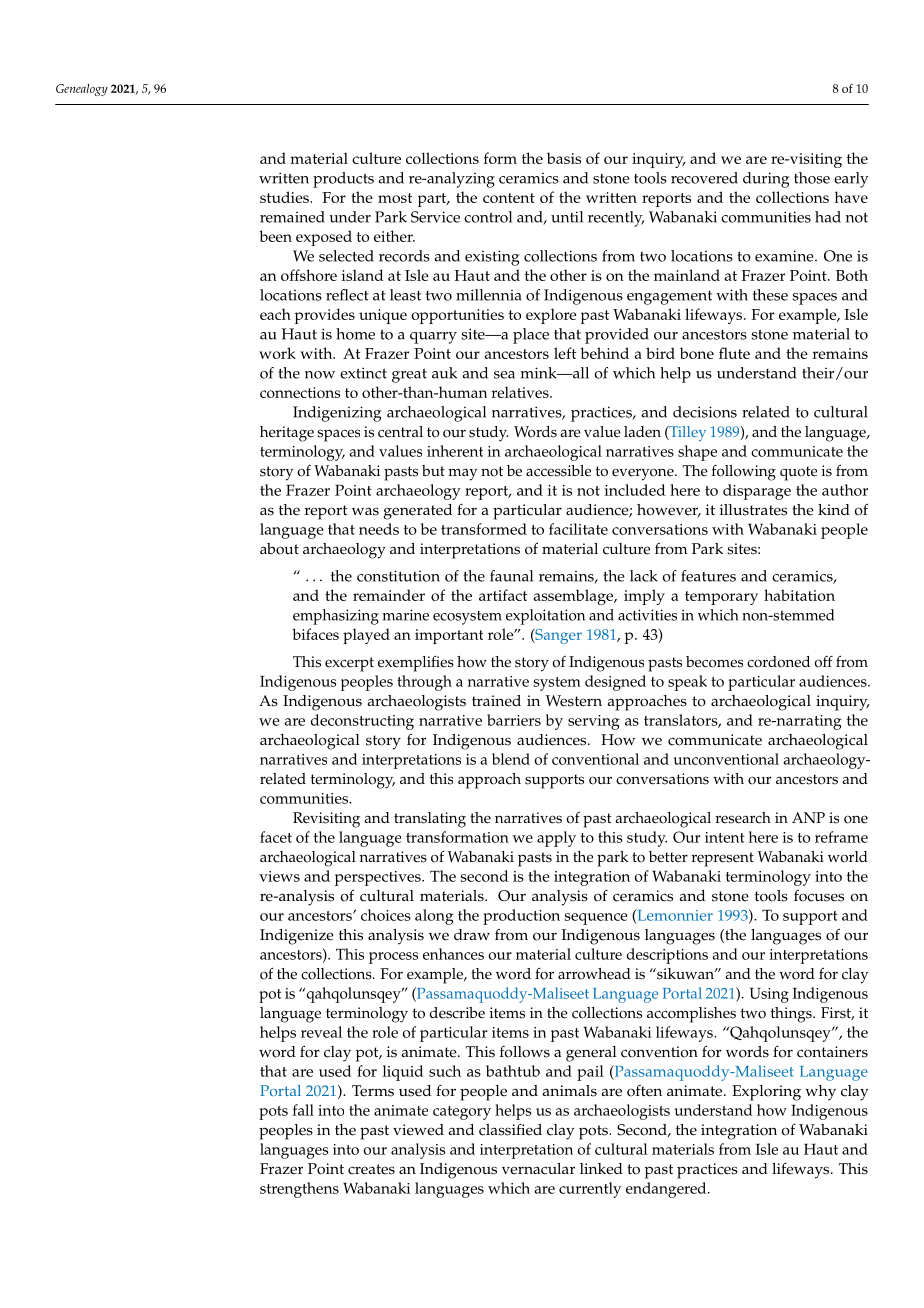 This page has width=924, height=1308. I want to click on work, so click(277, 353).
